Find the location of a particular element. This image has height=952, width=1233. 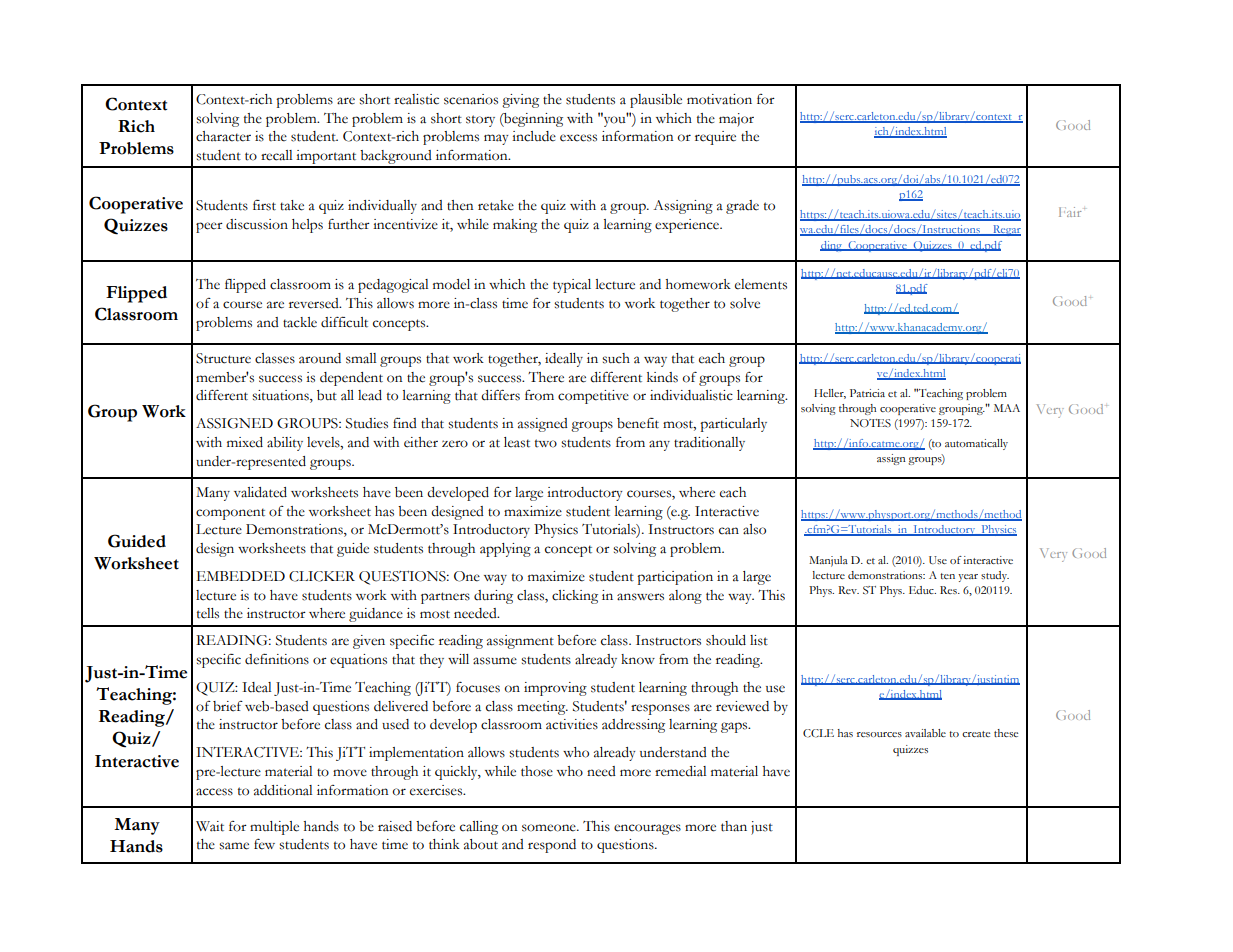

answers is located at coordinates (640, 597).
